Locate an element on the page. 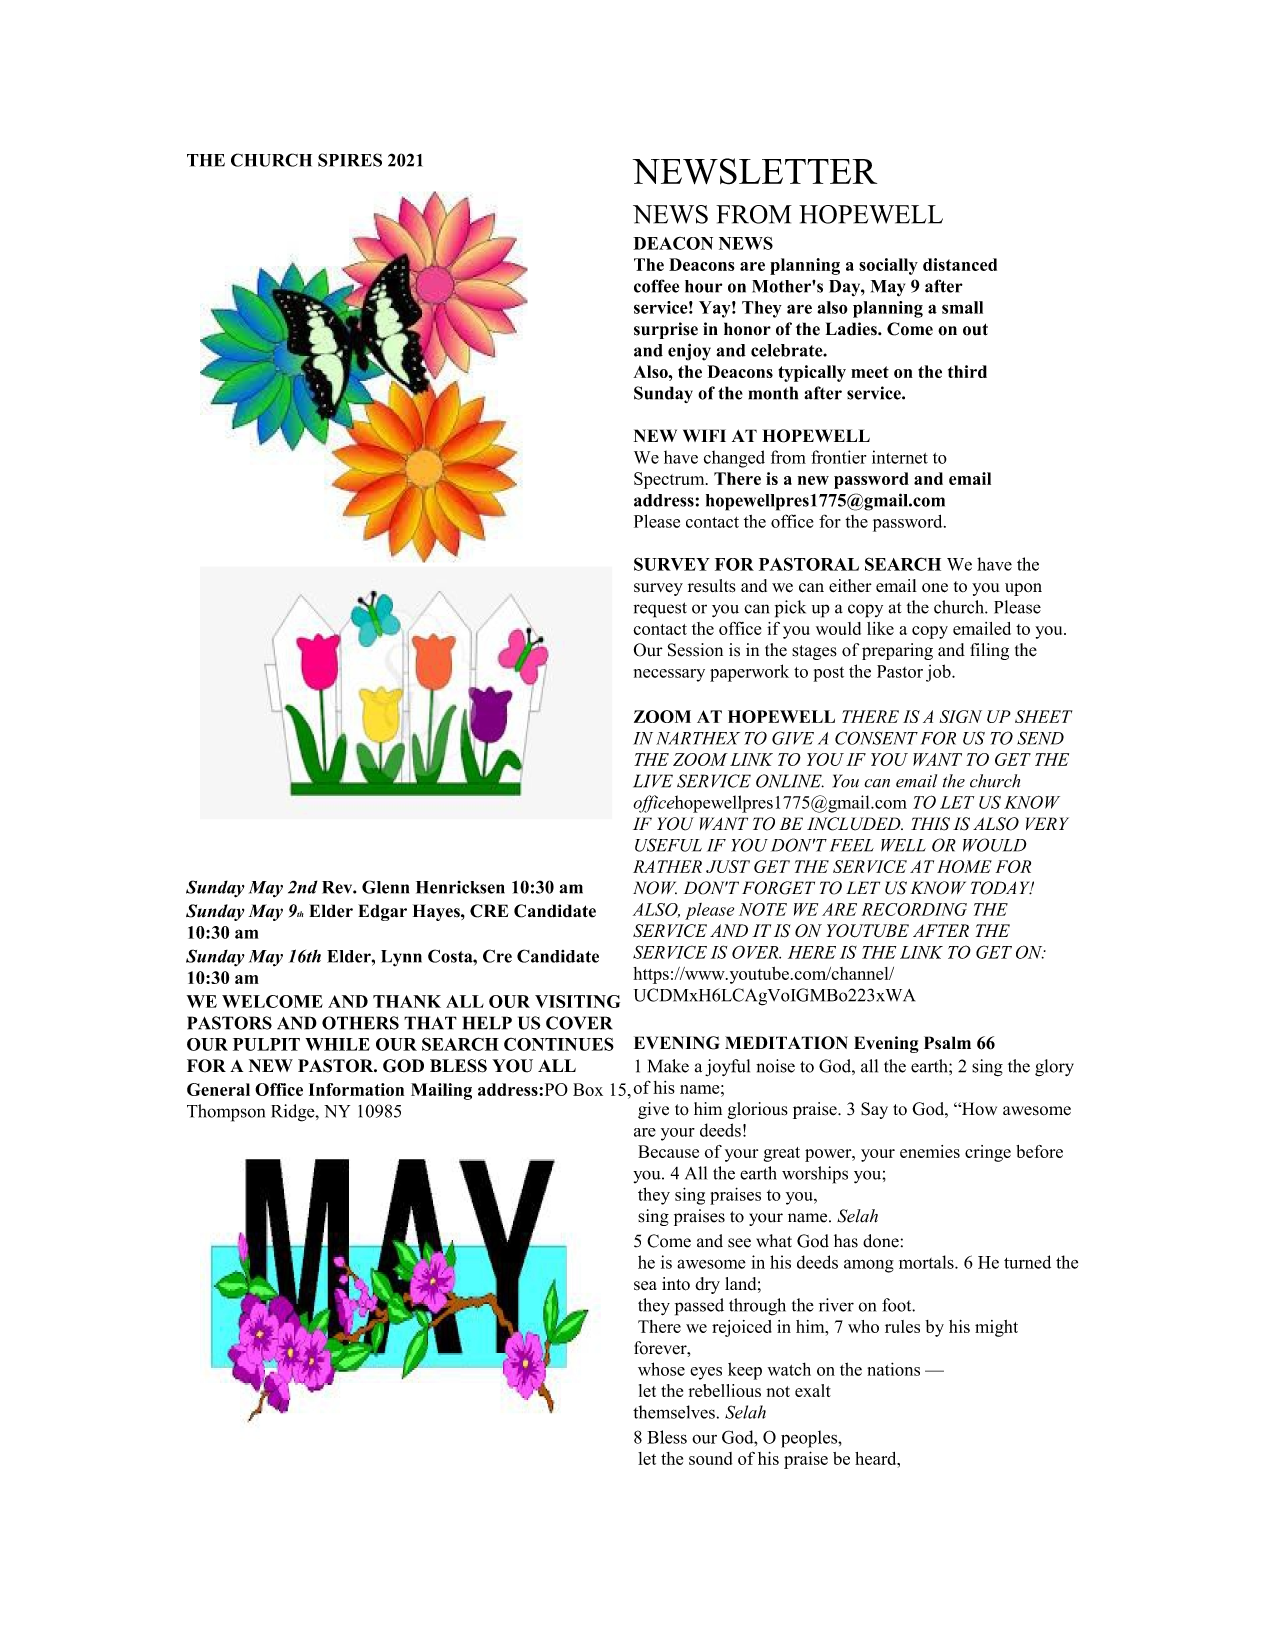 This document has width=1266, height=1638. THIS is located at coordinates (930, 824).
